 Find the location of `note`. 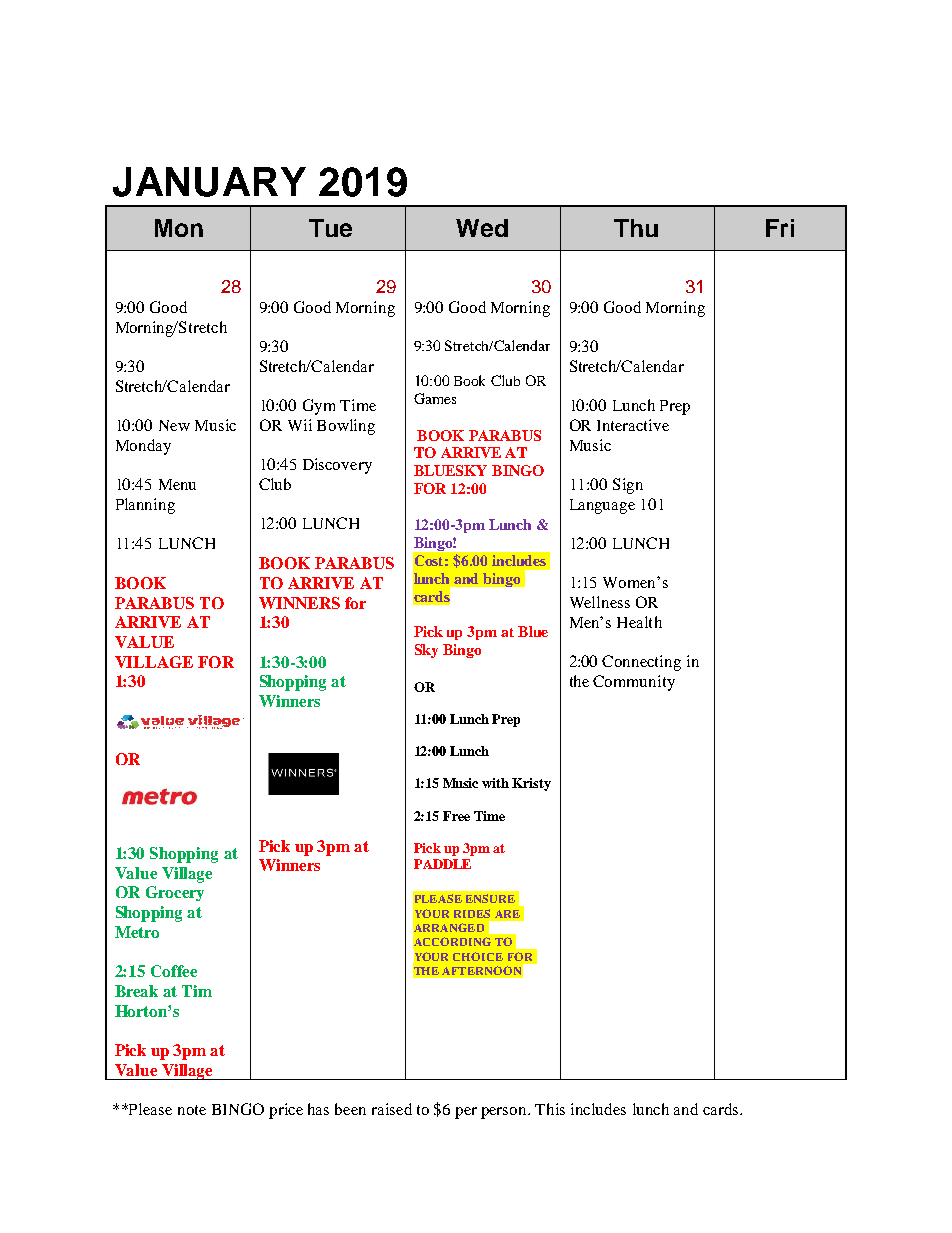

note is located at coordinates (192, 1110).
